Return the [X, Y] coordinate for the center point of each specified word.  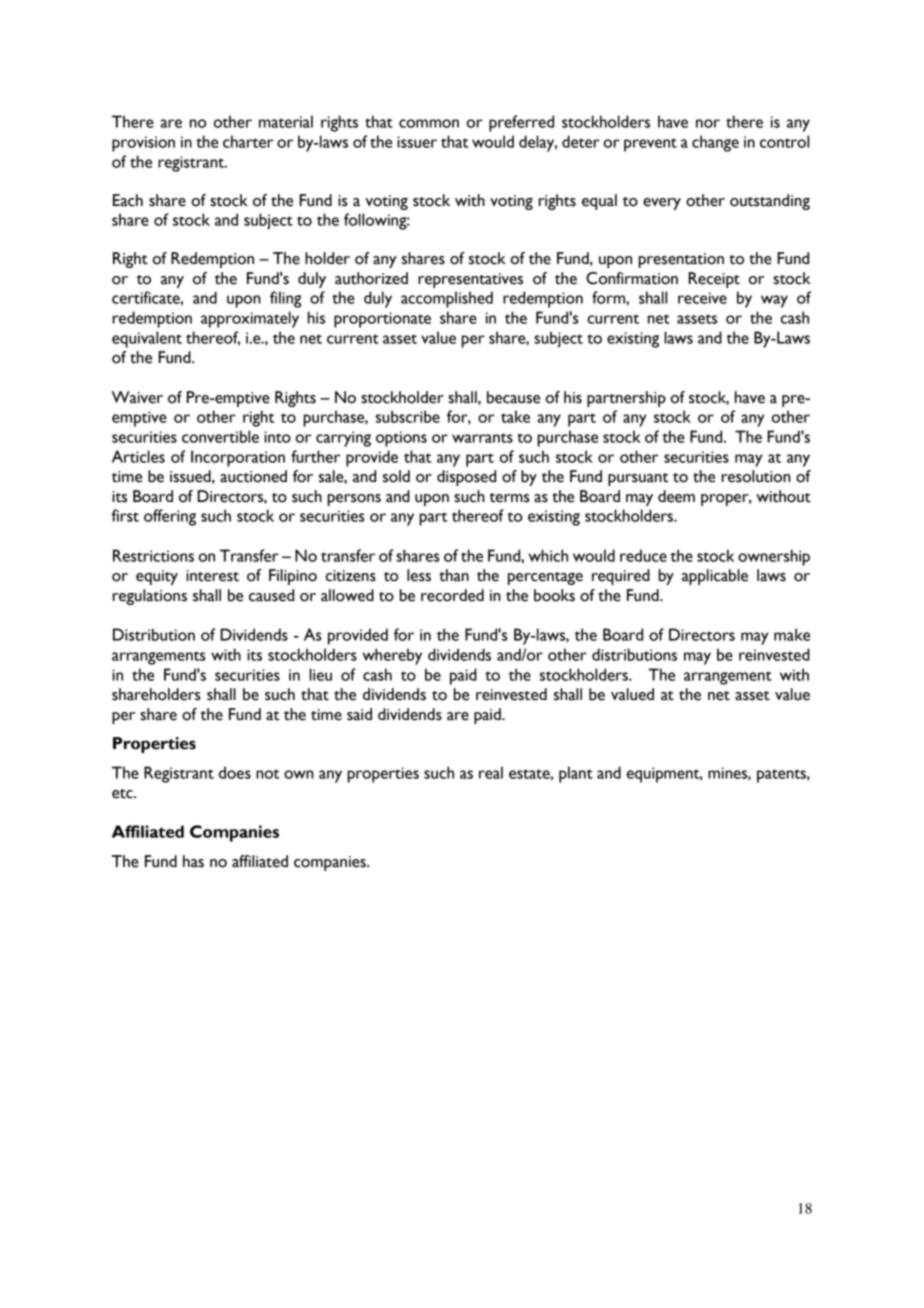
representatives [470, 280]
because [513, 397]
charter [248, 141]
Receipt [714, 280]
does [235, 772]
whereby [392, 656]
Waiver [137, 397]
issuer [417, 142]
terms [509, 498]
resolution [756, 476]
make [792, 634]
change [715, 143]
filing [285, 299]
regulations [150, 597]
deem [676, 496]
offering [170, 517]
